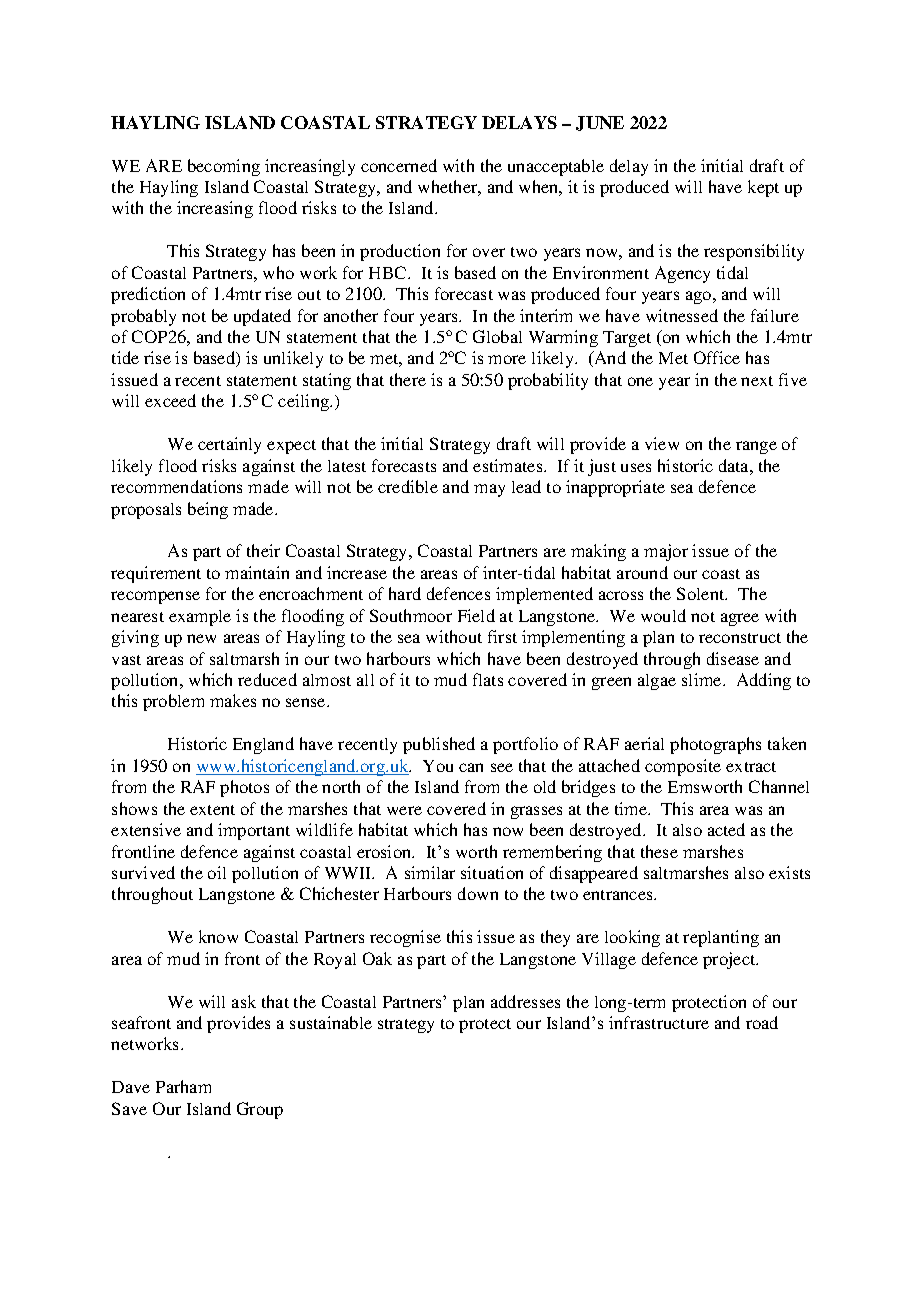 The image size is (924, 1308). What do you see at coordinates (763, 188) in the document?
I see `kept` at bounding box center [763, 188].
